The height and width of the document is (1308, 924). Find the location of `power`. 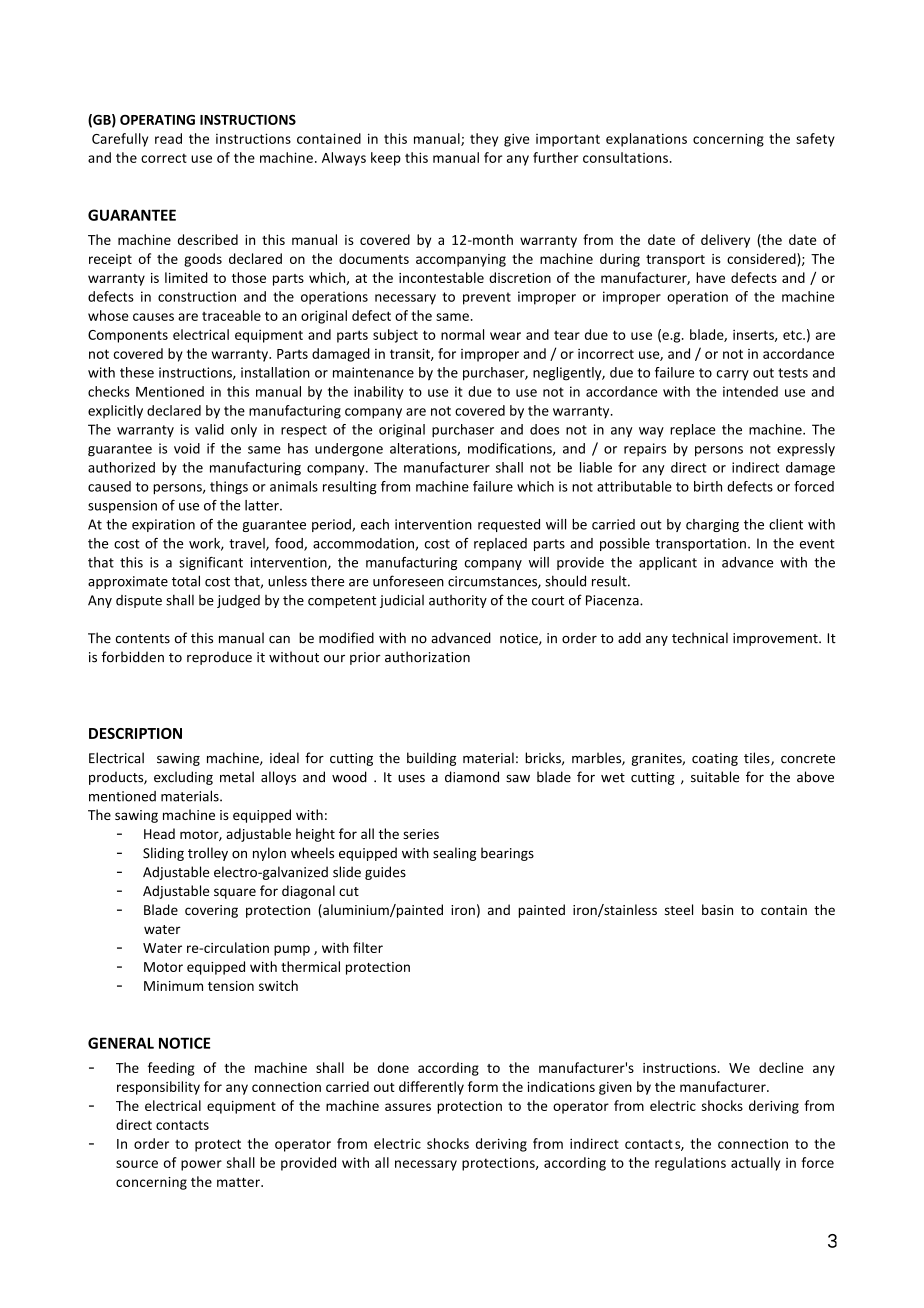

power is located at coordinates (201, 1165).
